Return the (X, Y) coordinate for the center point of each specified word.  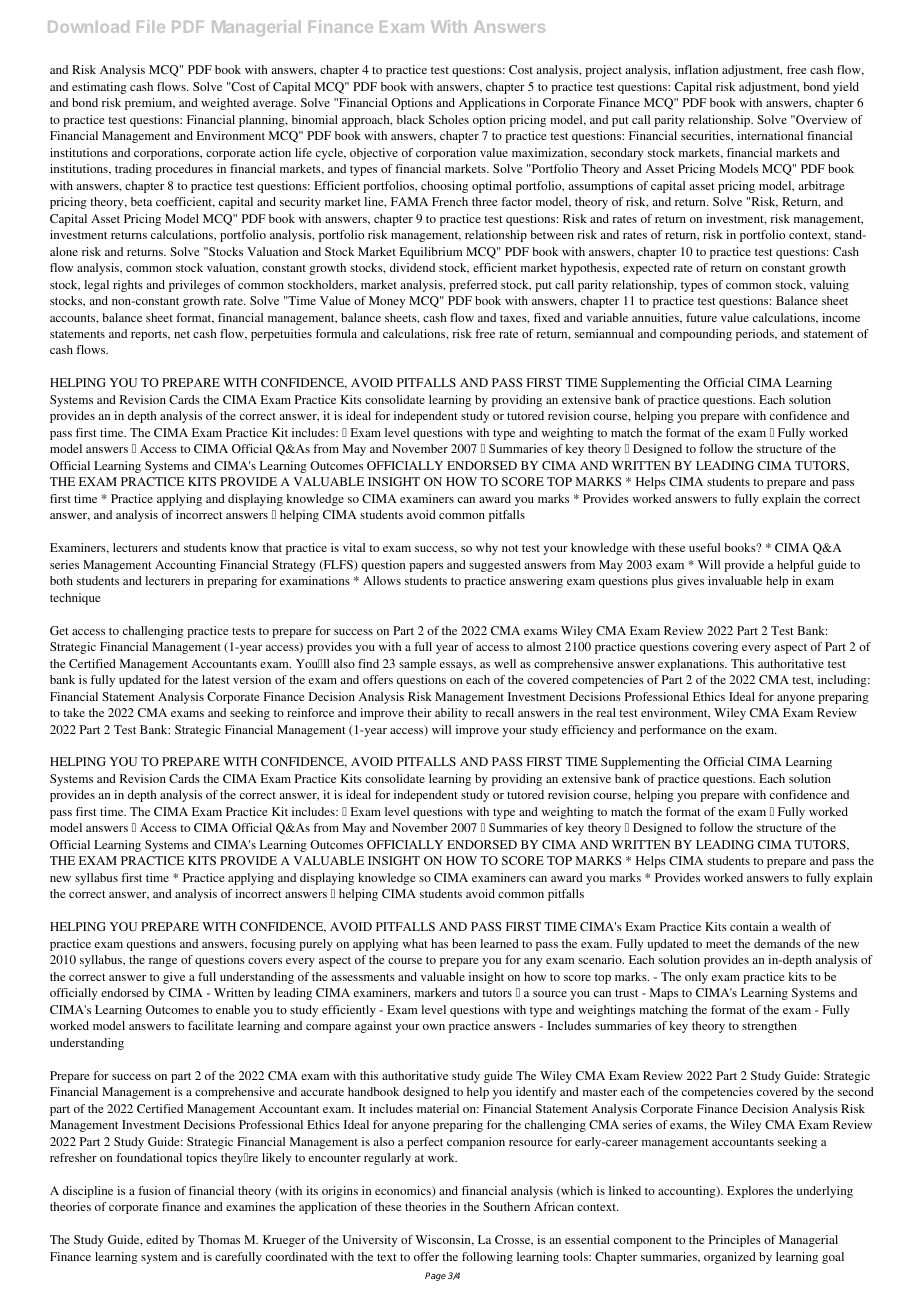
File (151, 26)
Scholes (449, 119)
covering (715, 648)
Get (59, 630)
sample (417, 665)
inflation (696, 69)
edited (162, 1239)
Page (435, 1276)
